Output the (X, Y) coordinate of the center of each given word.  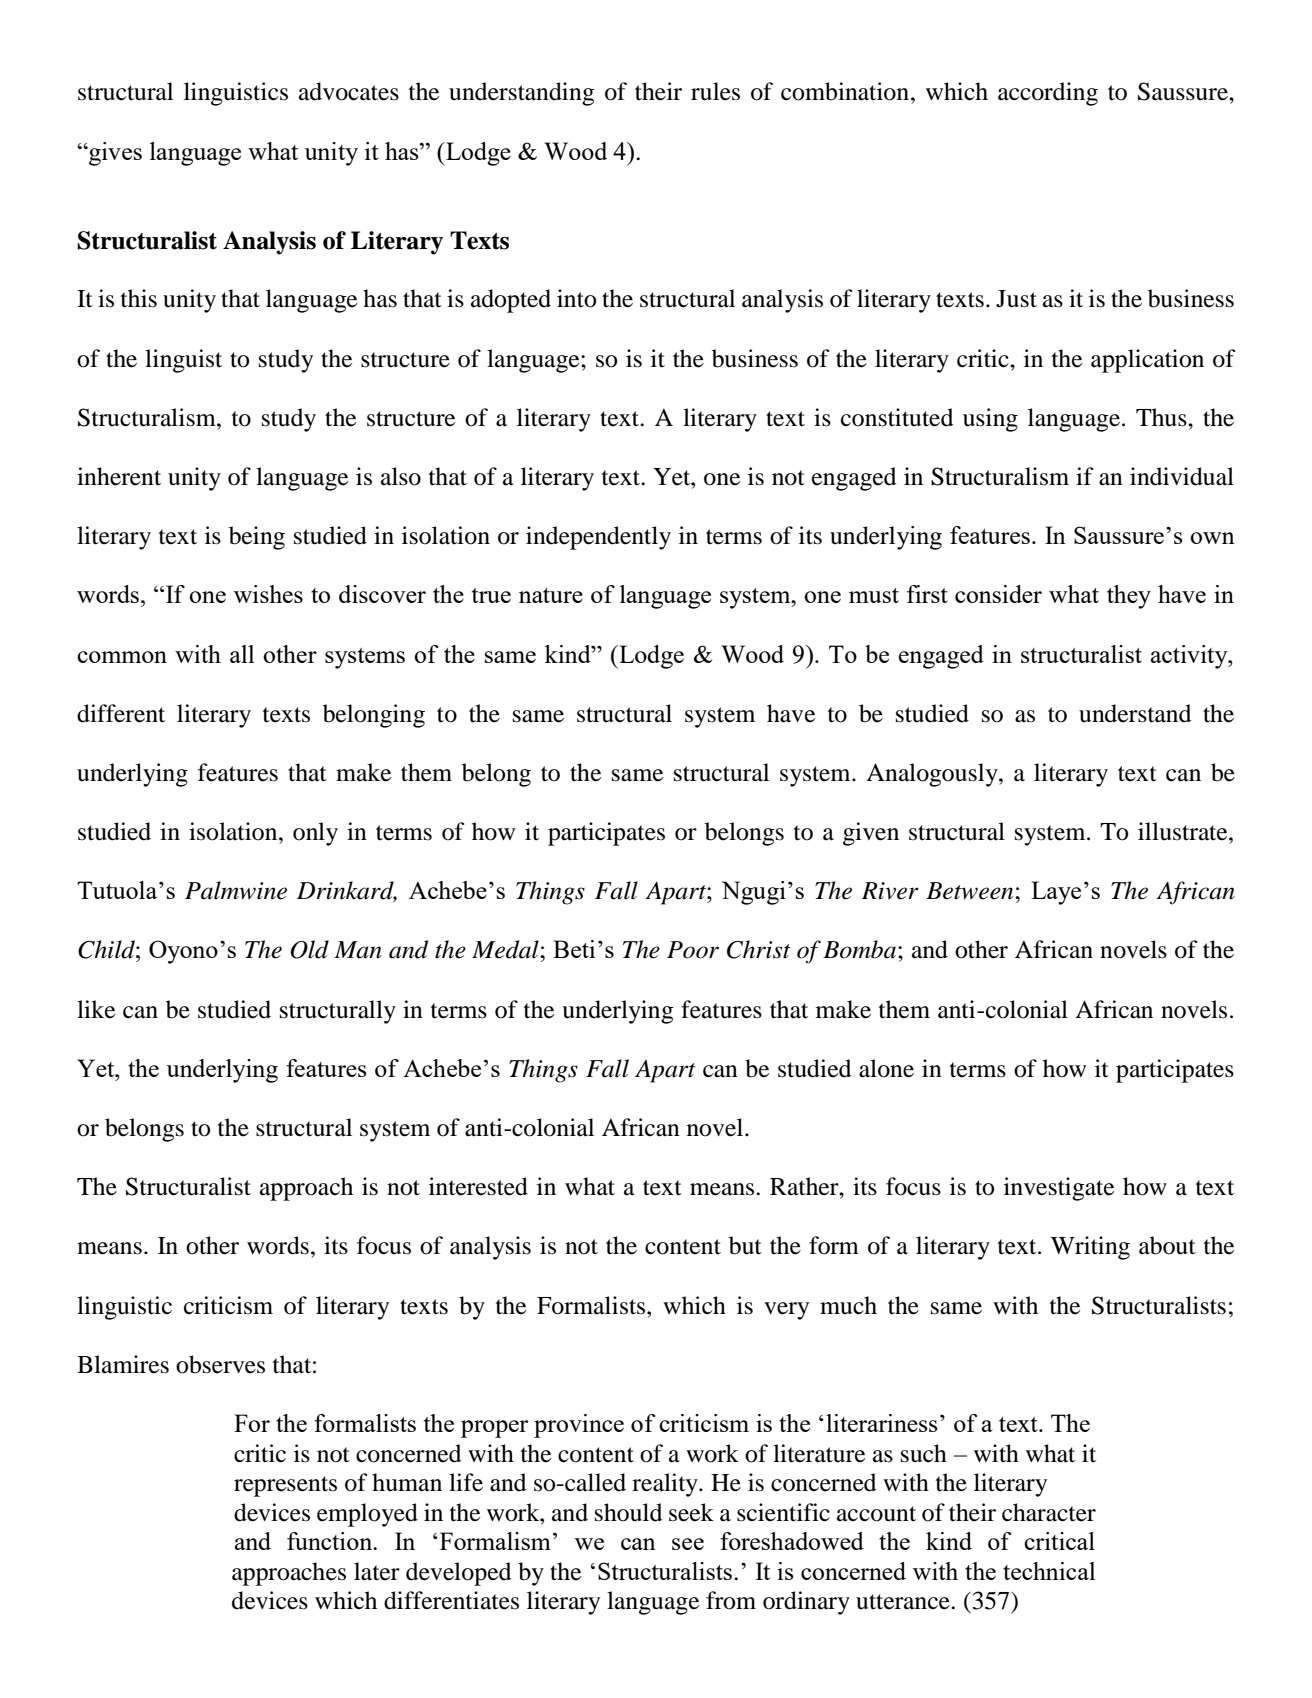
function (331, 1541)
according (1048, 94)
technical (1049, 1571)
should (628, 1512)
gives (114, 154)
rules (715, 91)
